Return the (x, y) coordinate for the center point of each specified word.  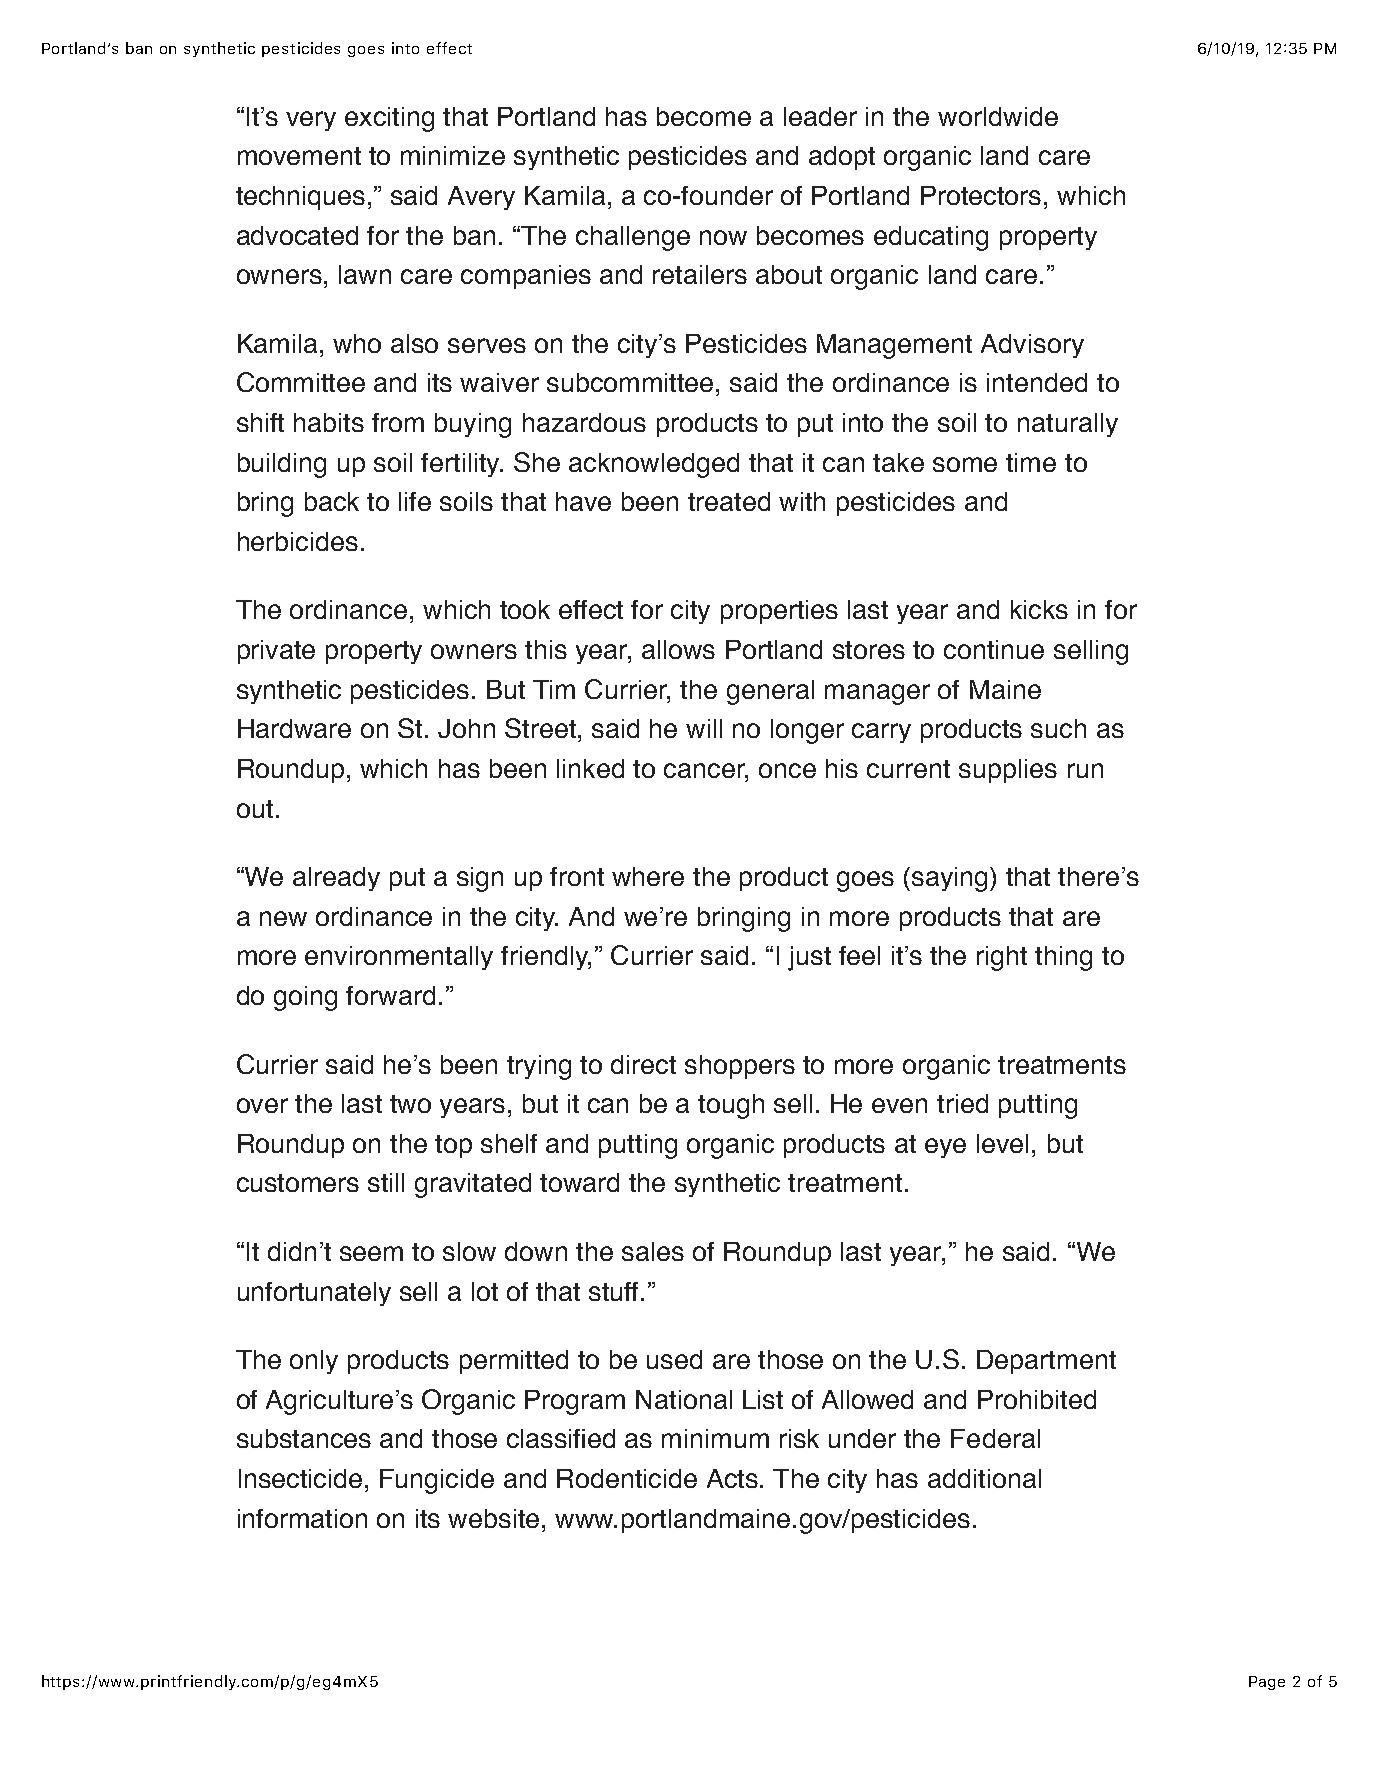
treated (729, 501)
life (415, 501)
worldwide (998, 116)
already (336, 879)
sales (653, 1251)
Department (1046, 1362)
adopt (842, 158)
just (809, 958)
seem (371, 1253)
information (302, 1518)
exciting (389, 119)
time (1031, 462)
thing (1063, 958)
